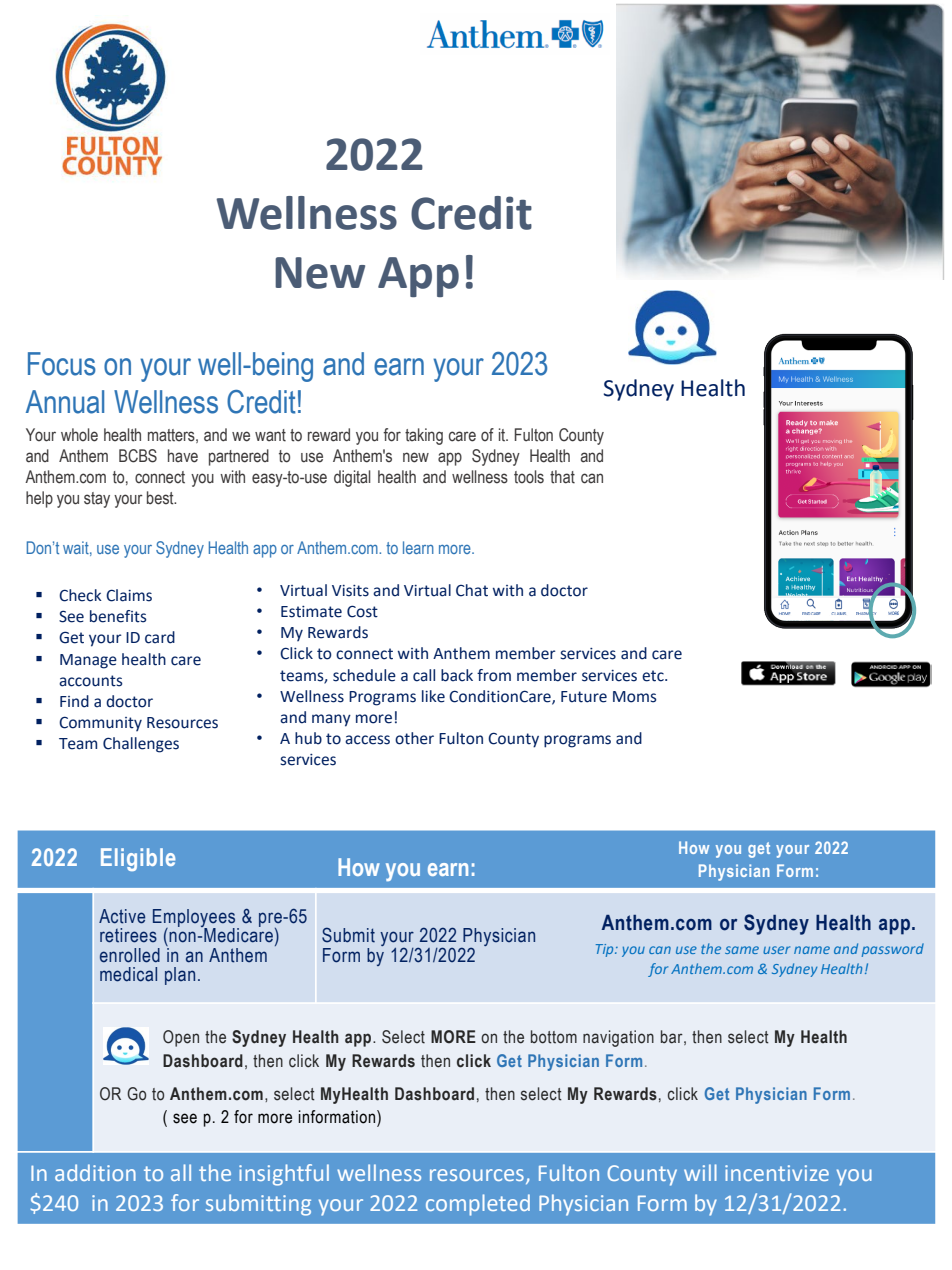 The height and width of the image is (1270, 952). I want to click on addition, so click(95, 1172).
